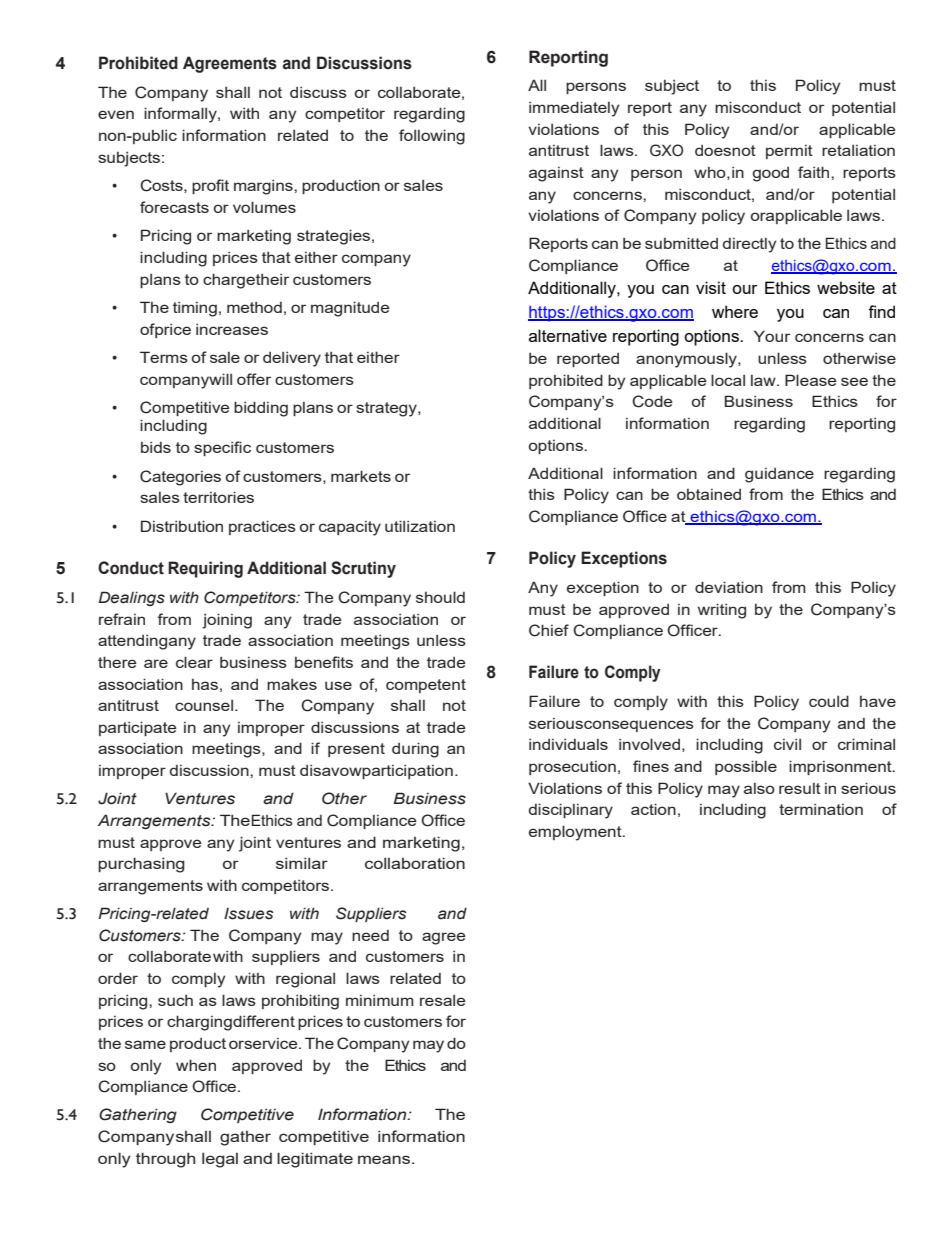  I want to click on Please, so click(810, 380).
